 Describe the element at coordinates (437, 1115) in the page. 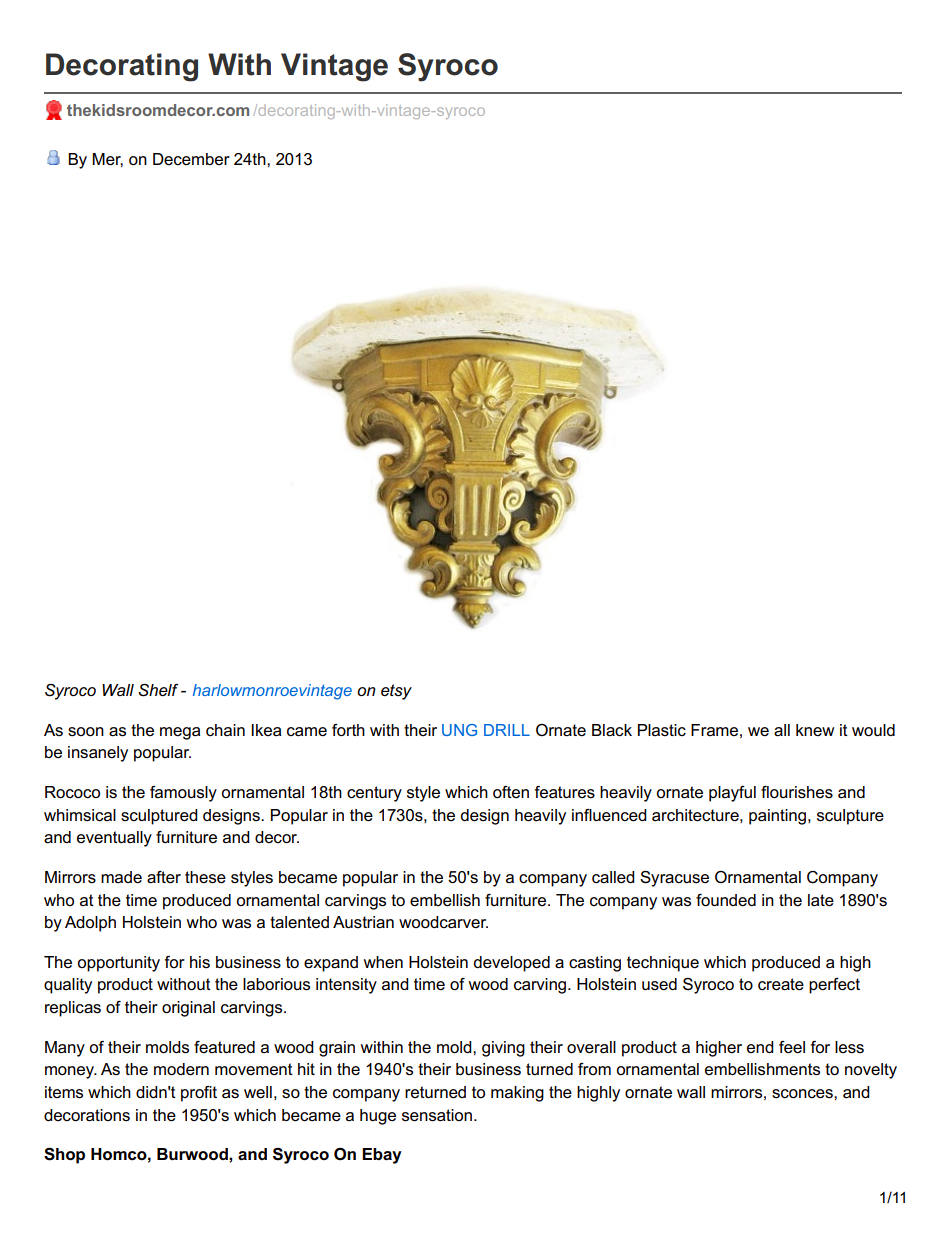

I see `sensation` at that location.
